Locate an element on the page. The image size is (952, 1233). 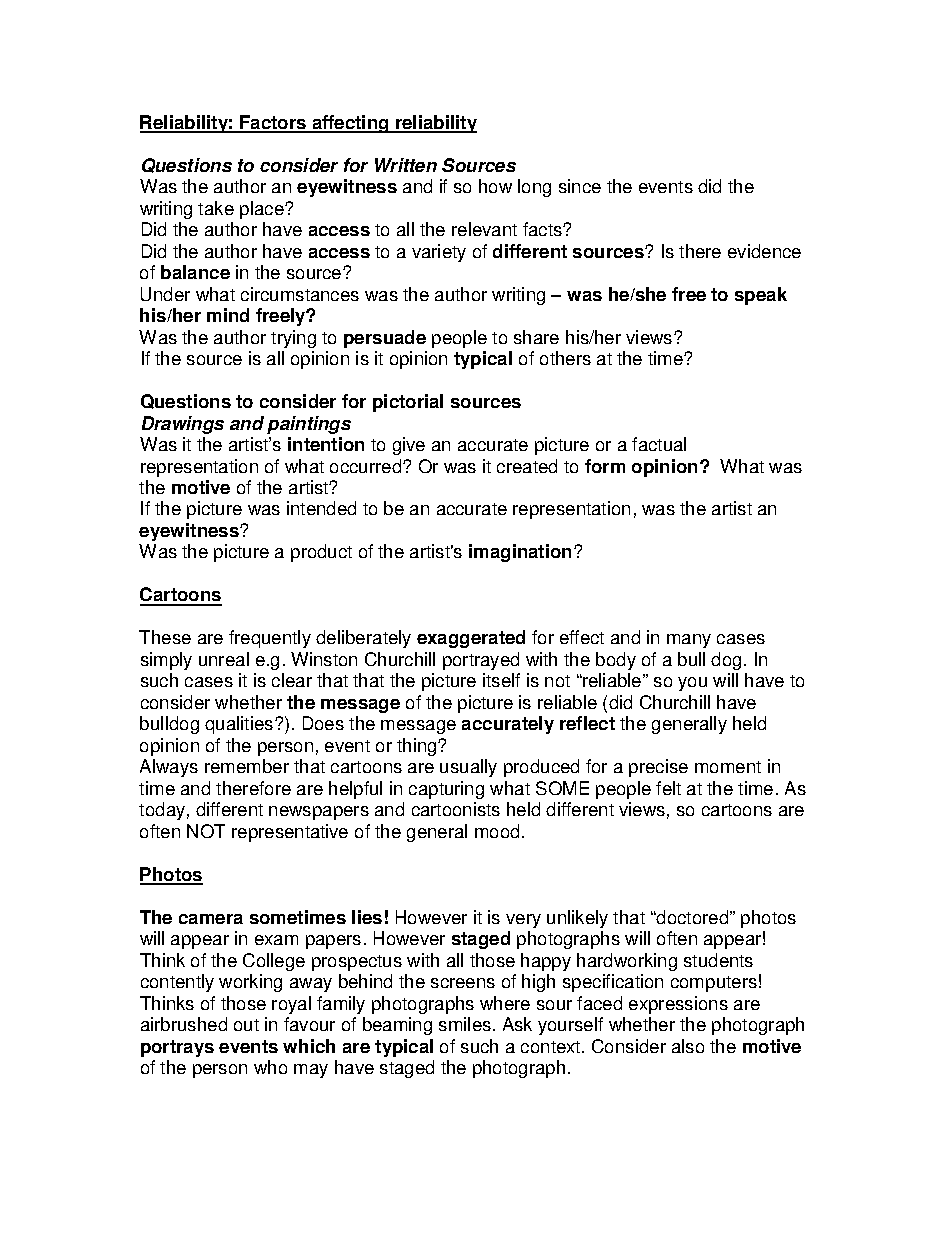
out is located at coordinates (246, 1025).
